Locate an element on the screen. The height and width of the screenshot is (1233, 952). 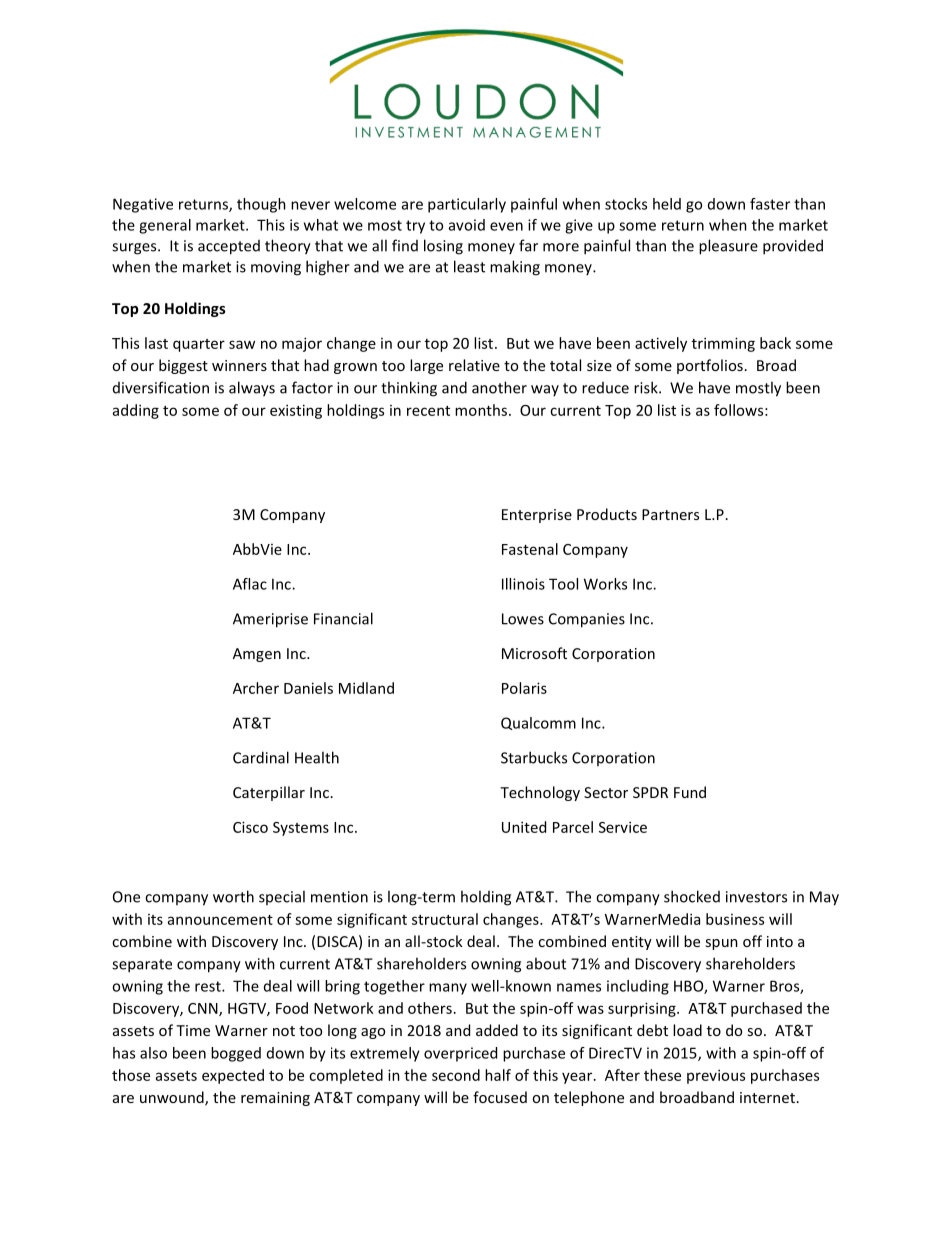
avoid is located at coordinates (467, 225).
